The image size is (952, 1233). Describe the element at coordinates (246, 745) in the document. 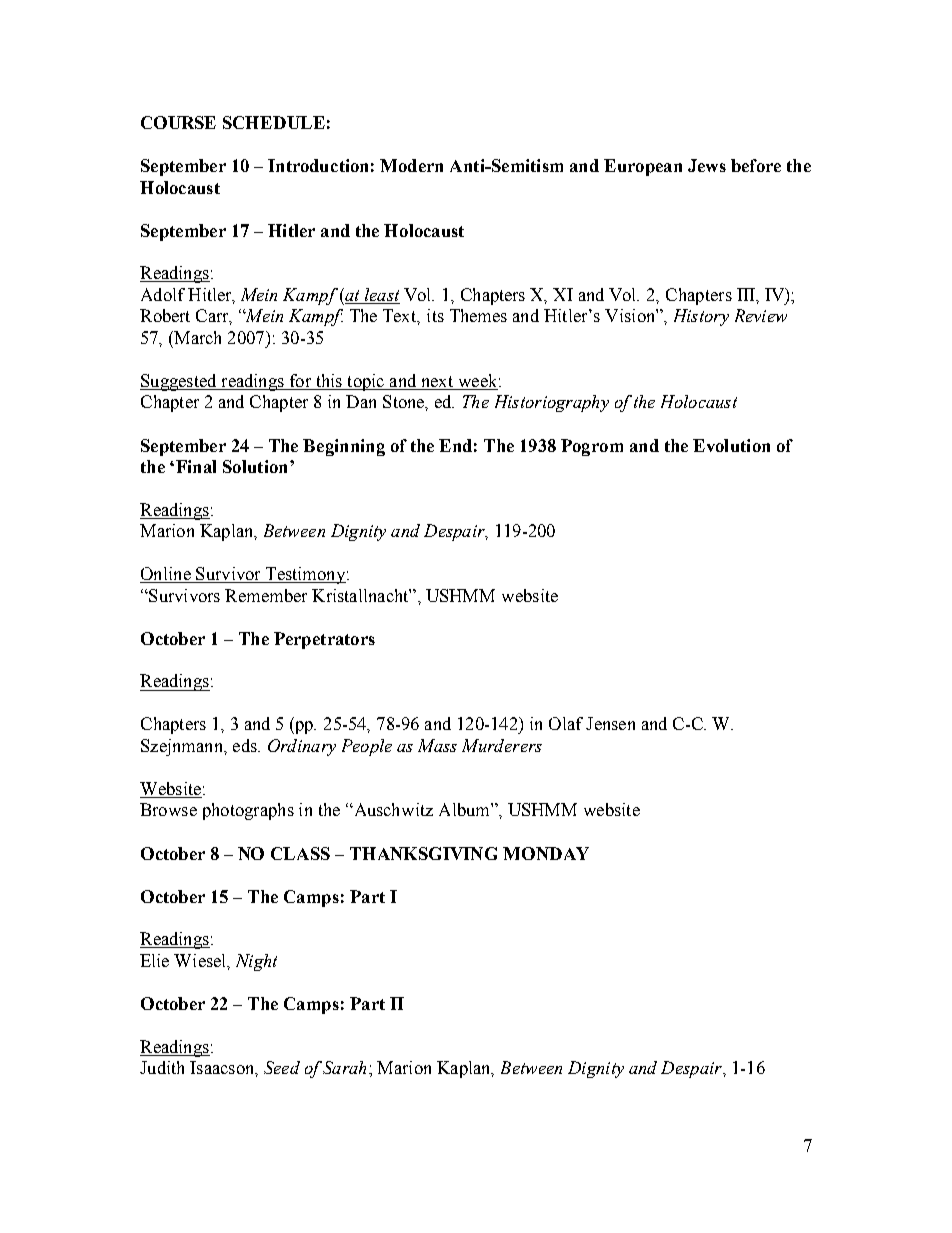

I see `eds` at that location.
